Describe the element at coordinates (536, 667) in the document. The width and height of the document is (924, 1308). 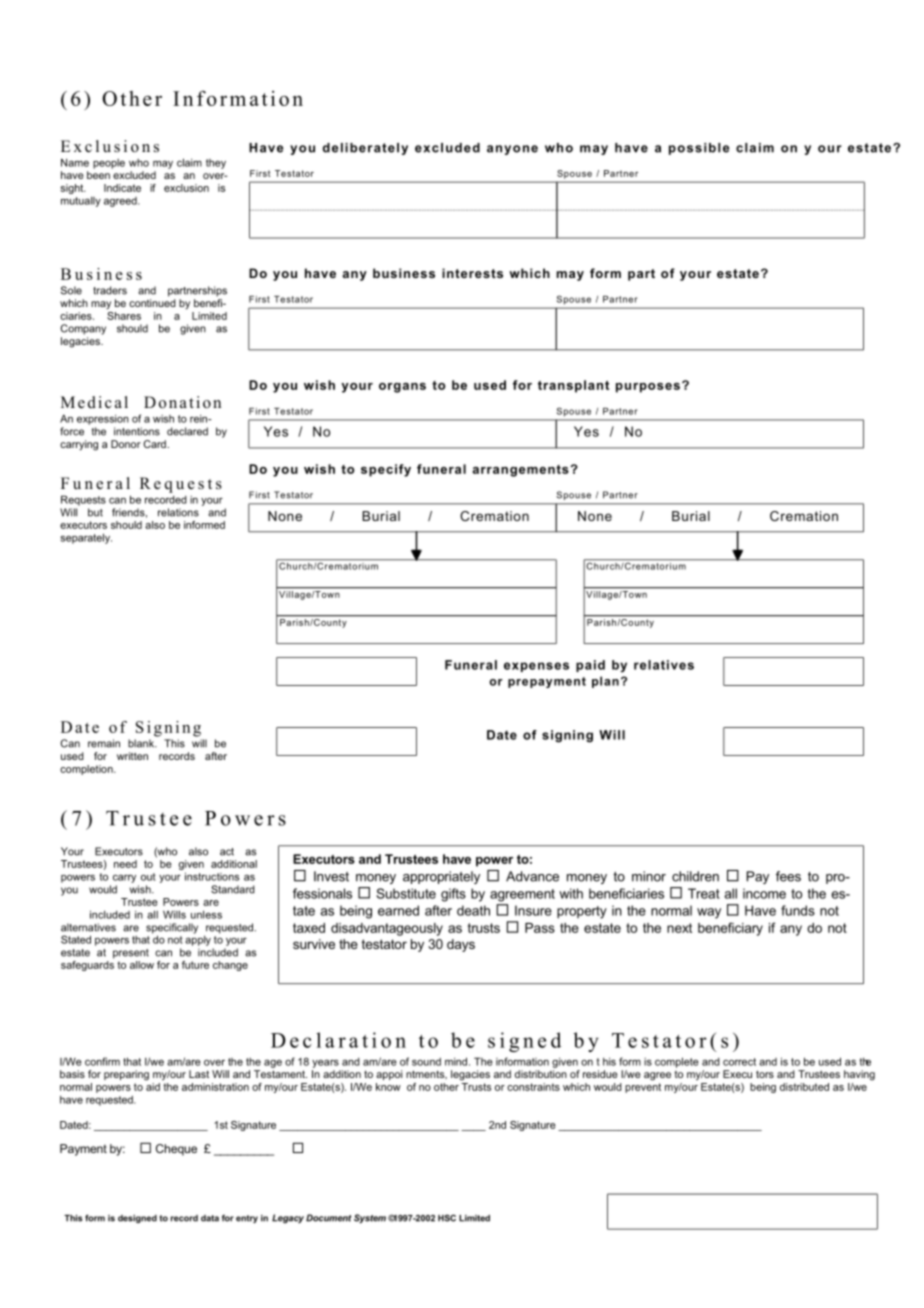
I see `expenses` at that location.
